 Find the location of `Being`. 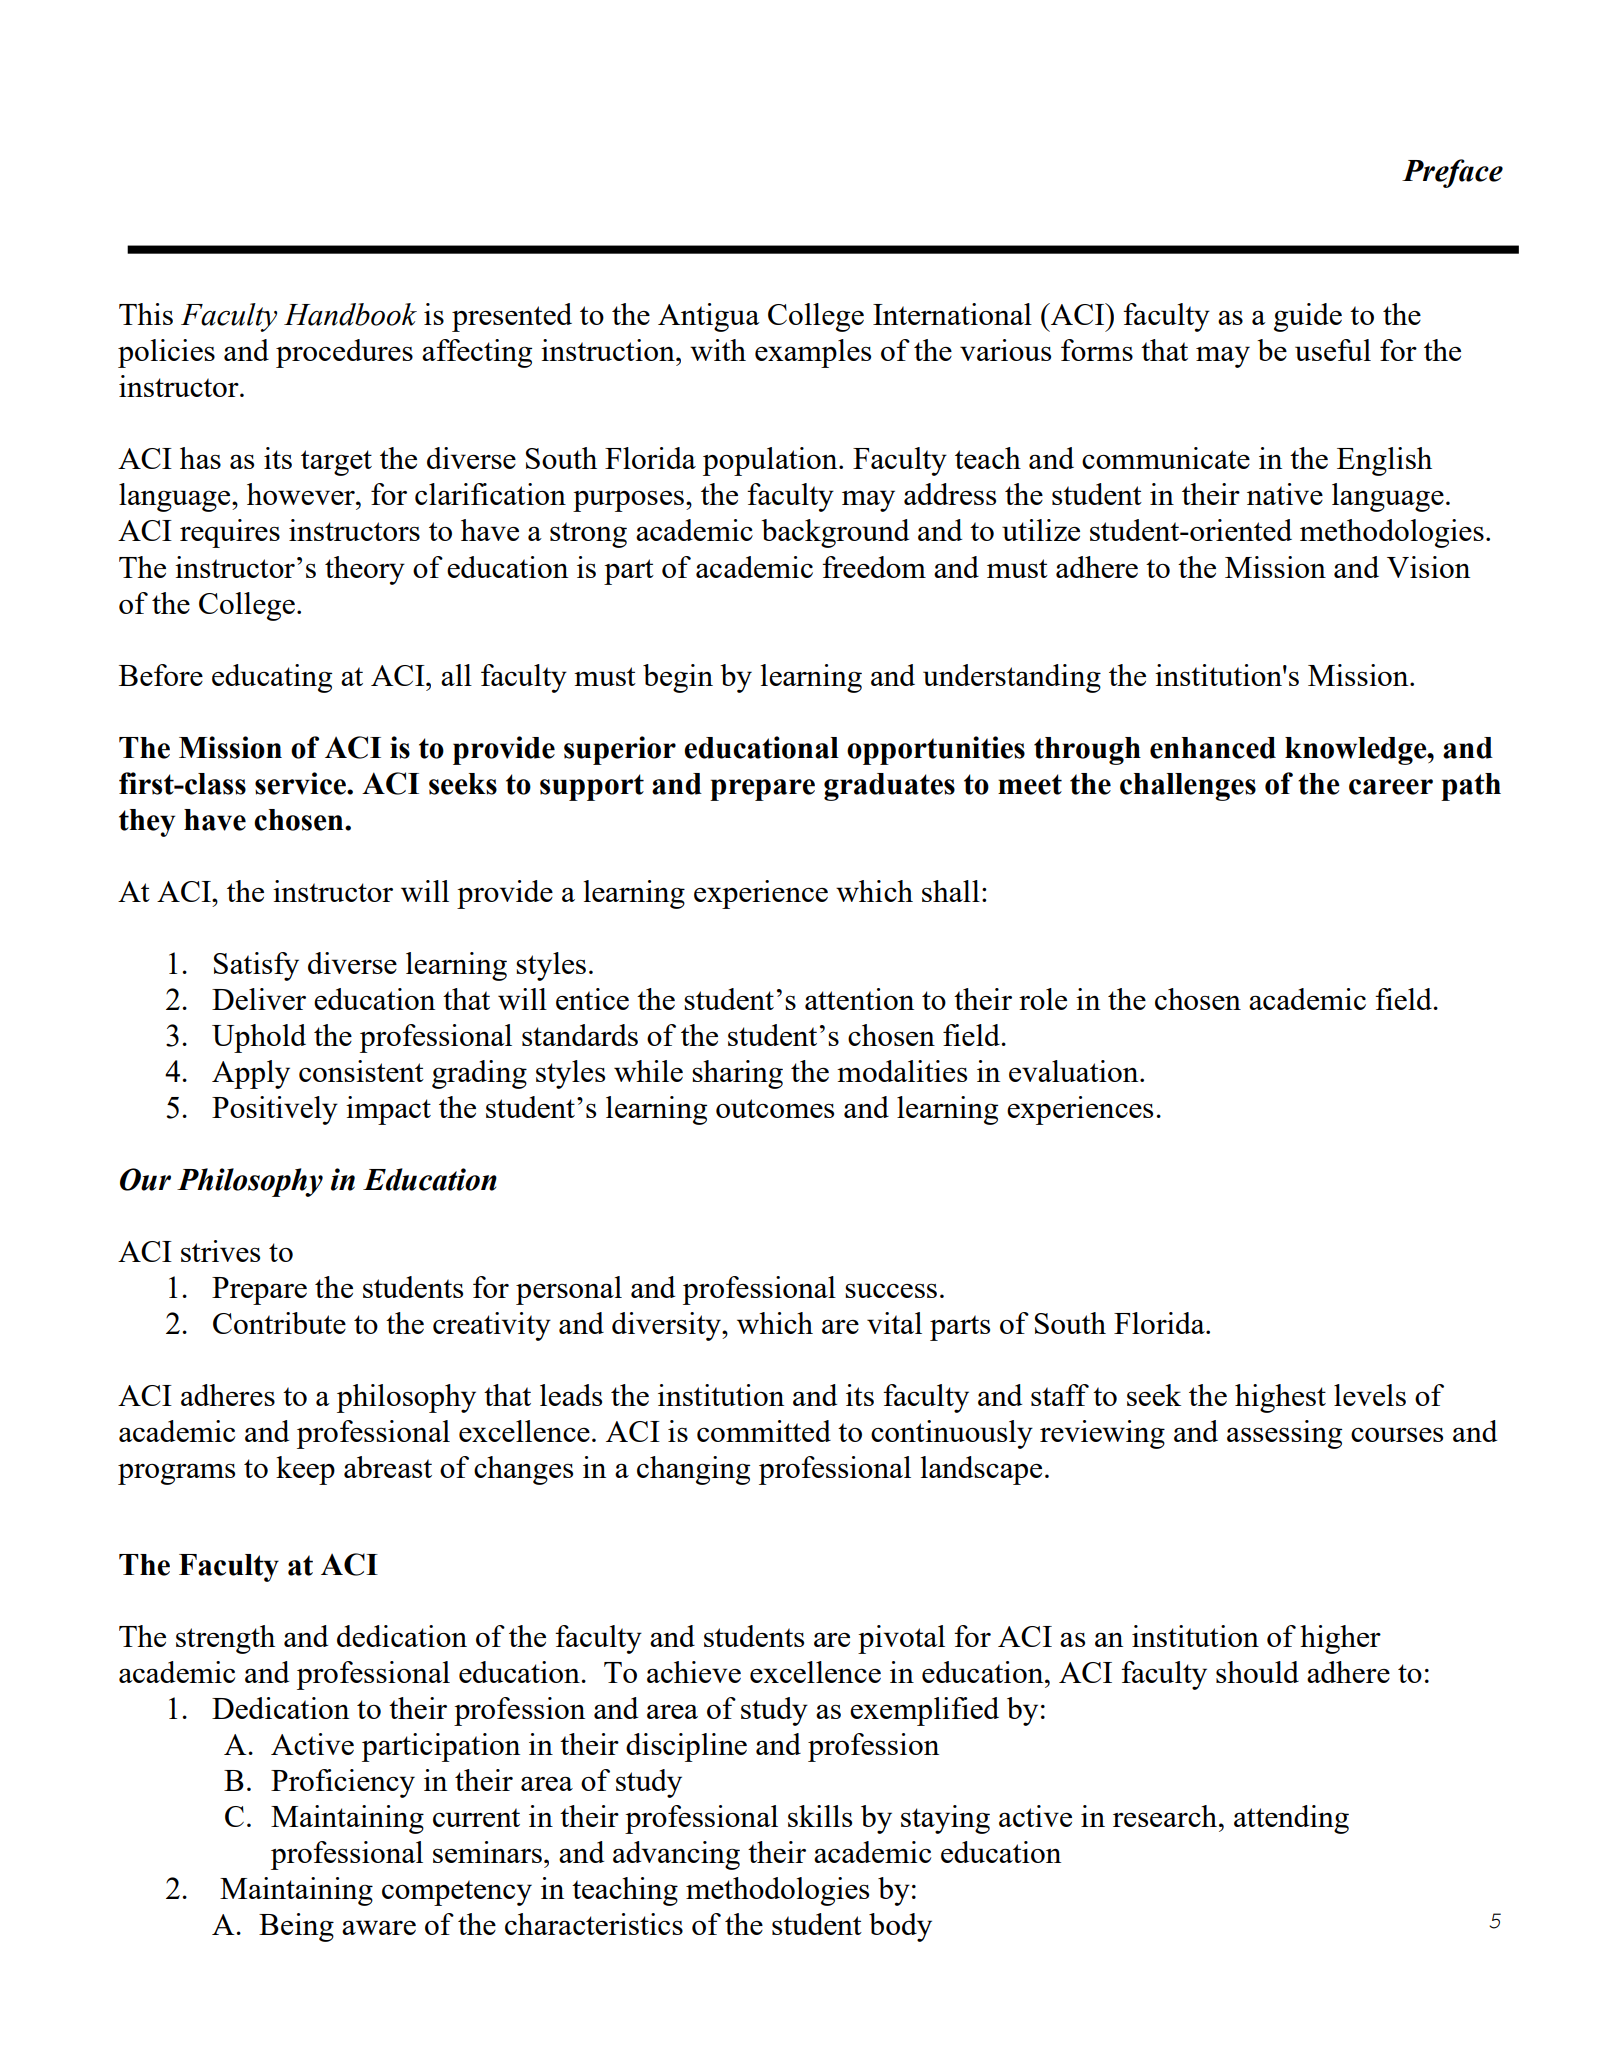

Being is located at coordinates (296, 1927).
